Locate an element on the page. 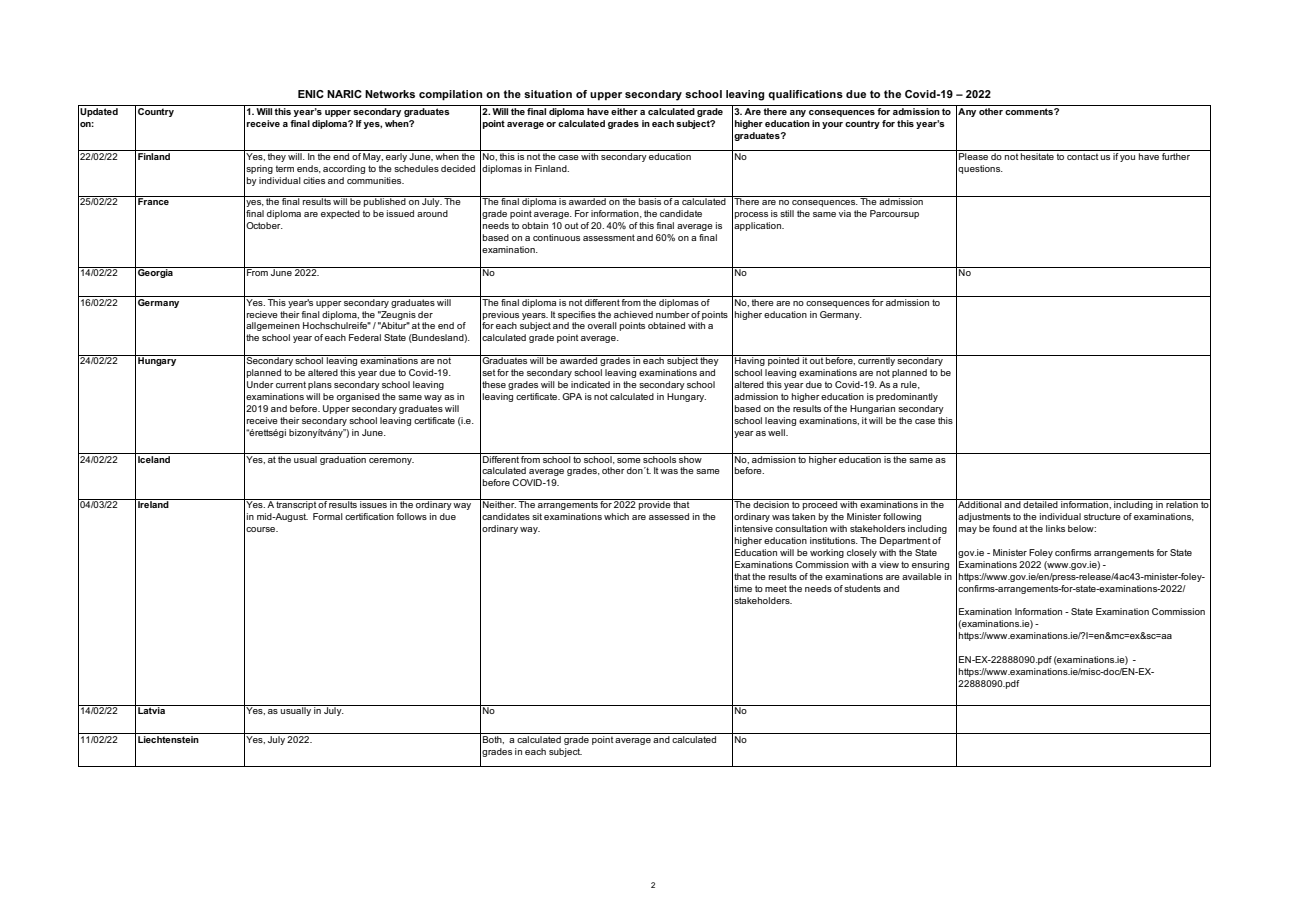 The image size is (1308, 924). situation is located at coordinates (548, 94).
